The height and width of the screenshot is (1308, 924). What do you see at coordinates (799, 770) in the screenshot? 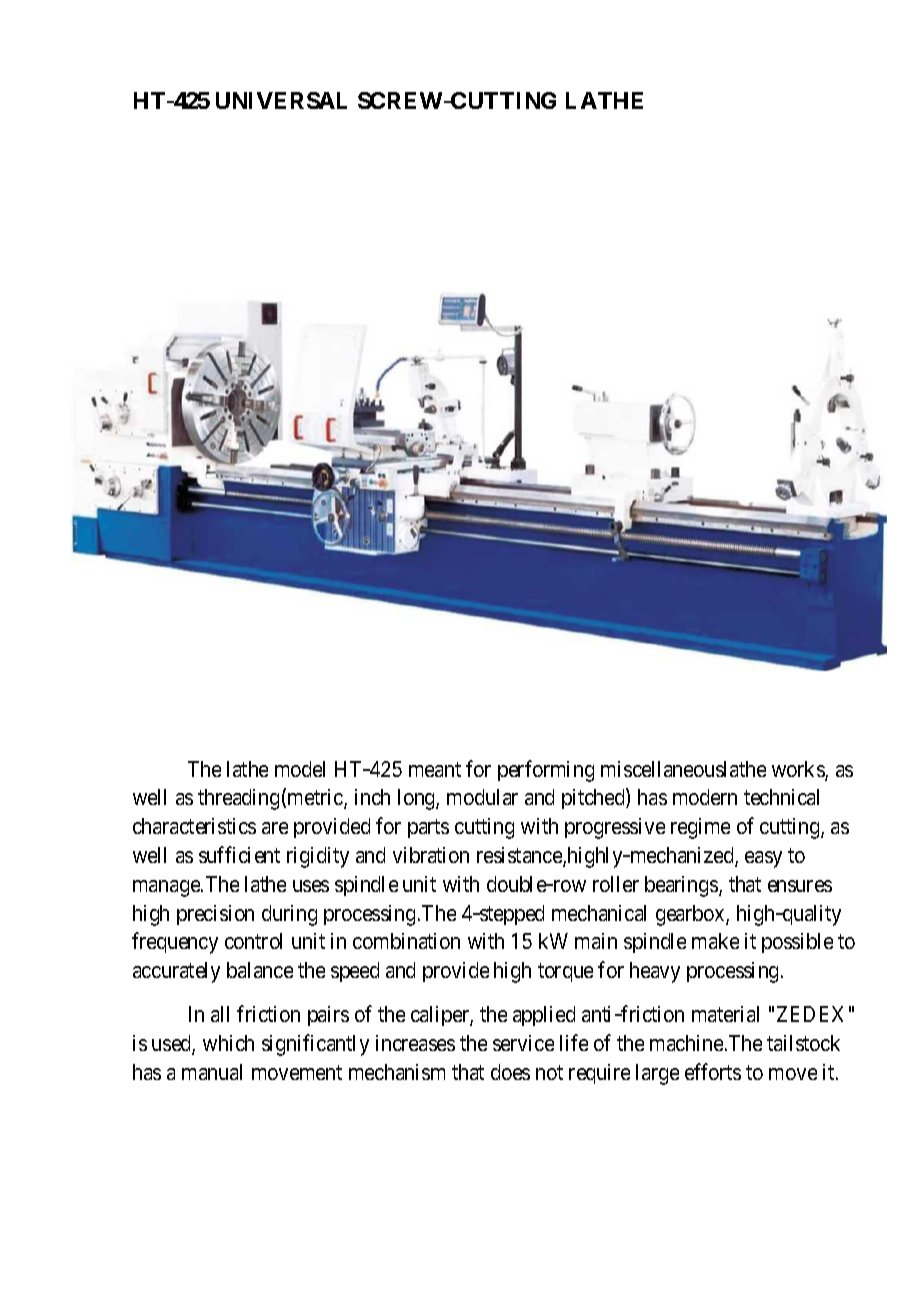
I see `works` at bounding box center [799, 770].
